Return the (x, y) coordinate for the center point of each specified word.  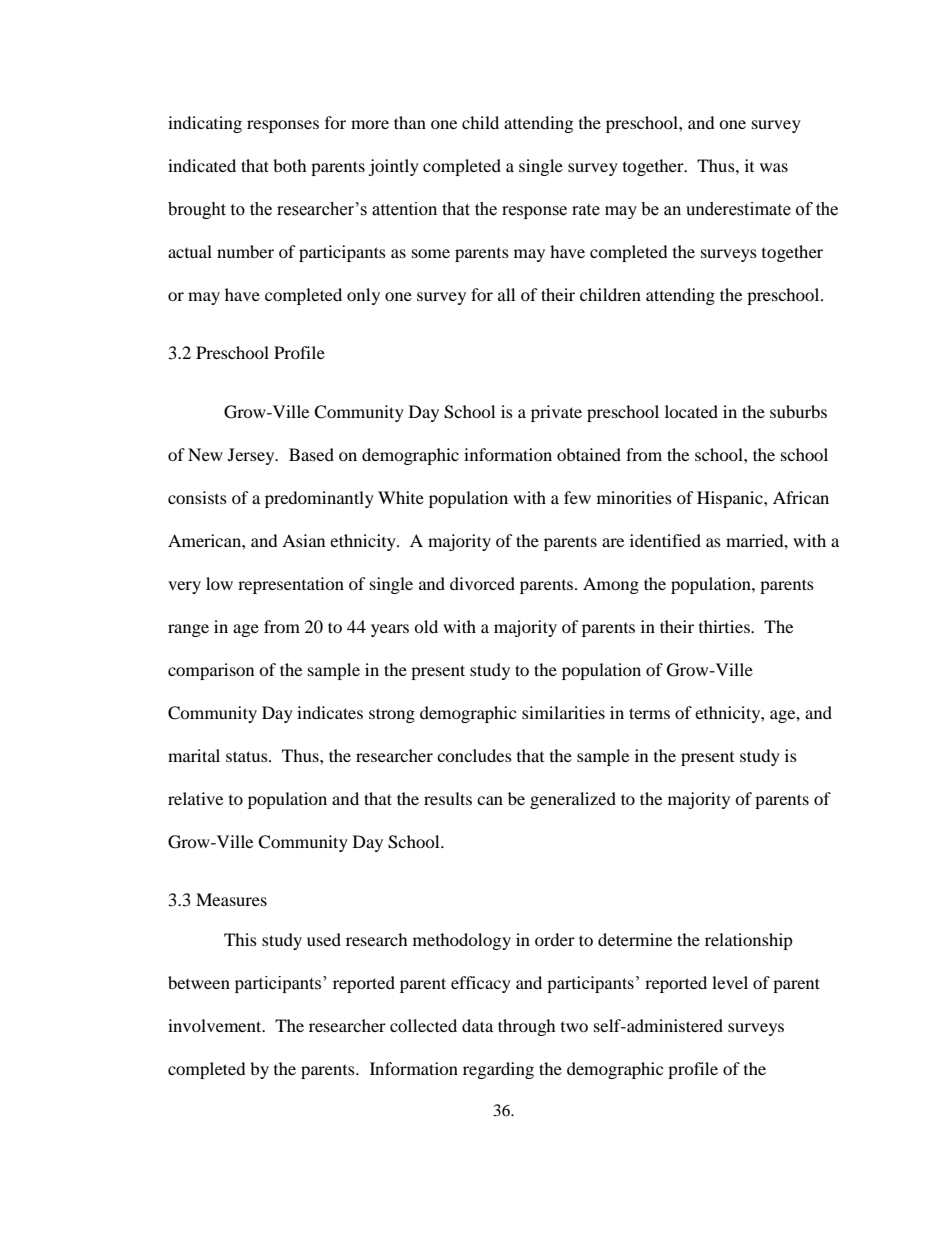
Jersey (252, 456)
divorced (482, 583)
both (290, 165)
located (691, 411)
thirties (725, 626)
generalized (573, 800)
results (448, 798)
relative (195, 798)
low (219, 583)
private (556, 413)
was (774, 167)
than (410, 122)
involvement (216, 1025)
